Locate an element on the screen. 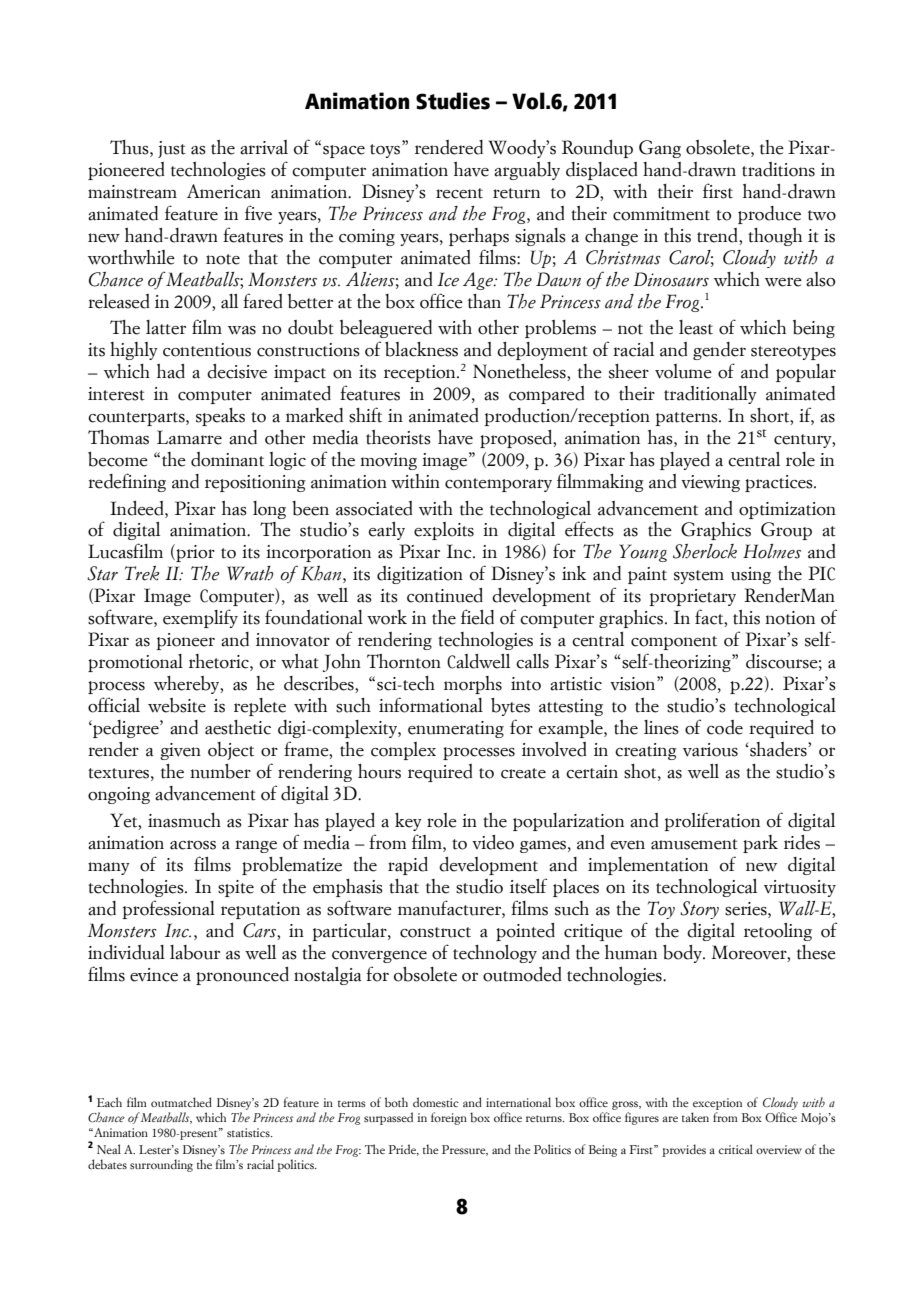 This screenshot has width=924, height=1308. proliferation is located at coordinates (712, 821).
